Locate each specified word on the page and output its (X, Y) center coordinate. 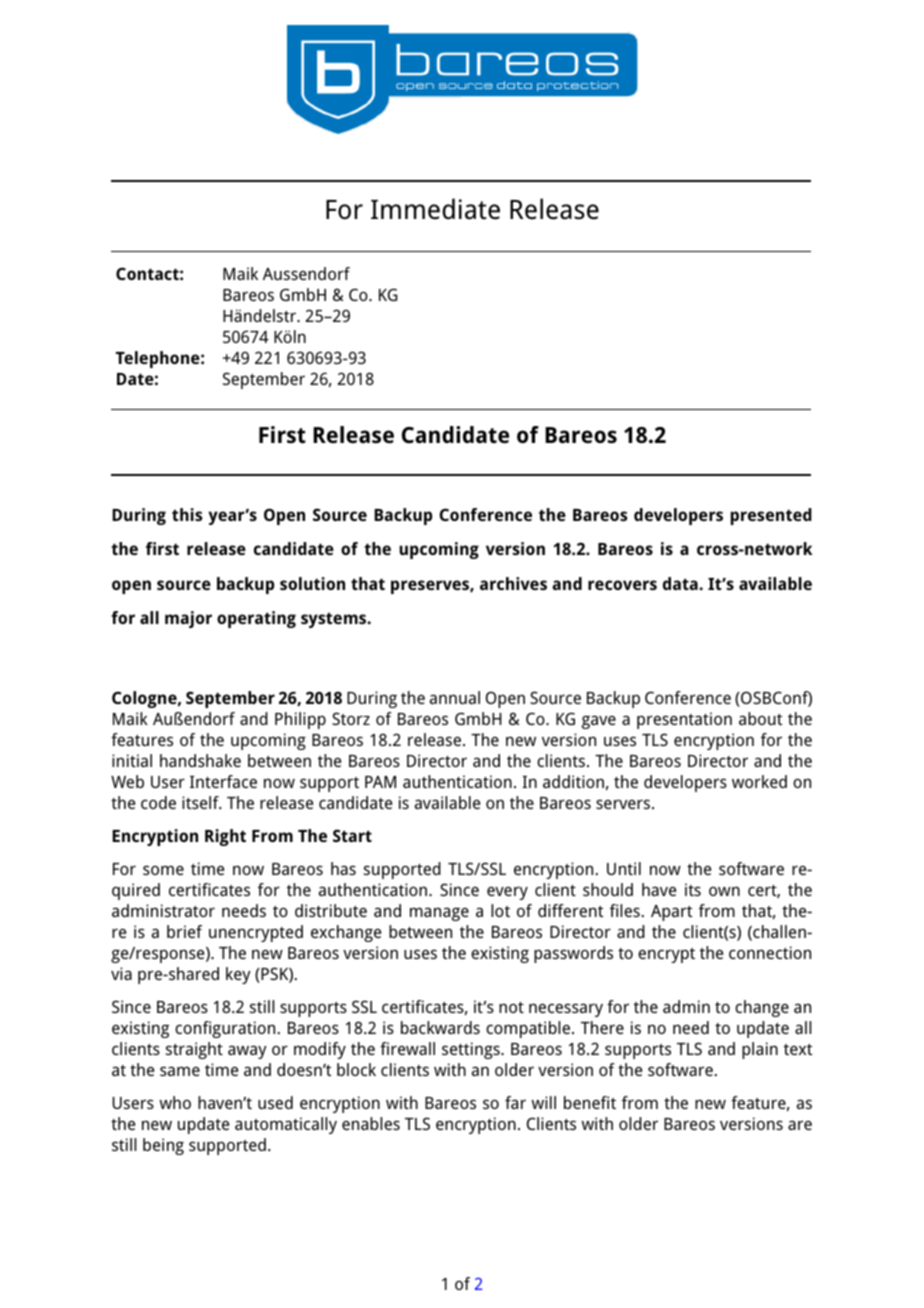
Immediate (435, 209)
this (187, 514)
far (515, 1102)
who (175, 1102)
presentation (684, 720)
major (188, 619)
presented (771, 516)
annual (455, 697)
